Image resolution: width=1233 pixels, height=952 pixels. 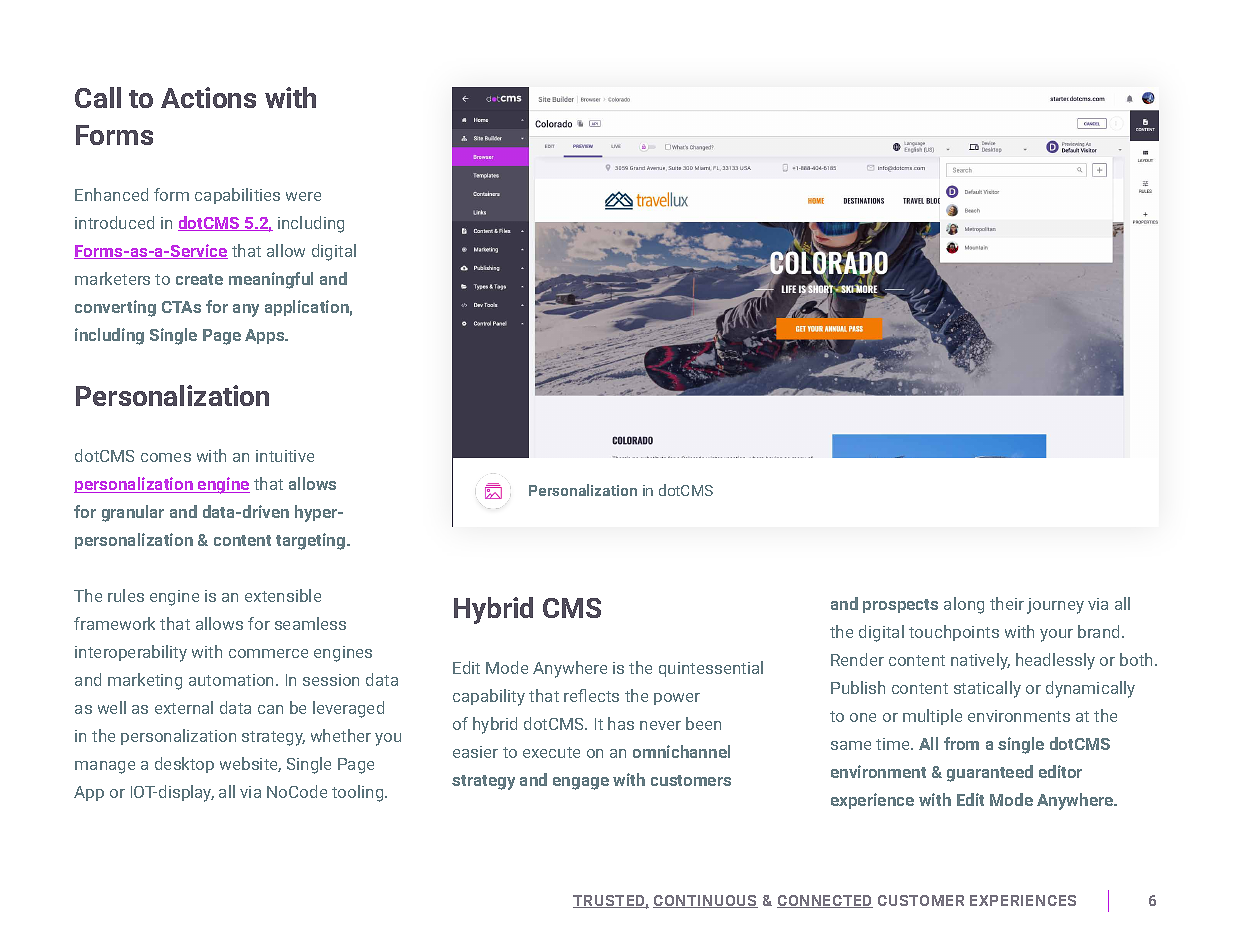 What do you see at coordinates (359, 793) in the screenshot?
I see `tooling` at bounding box center [359, 793].
